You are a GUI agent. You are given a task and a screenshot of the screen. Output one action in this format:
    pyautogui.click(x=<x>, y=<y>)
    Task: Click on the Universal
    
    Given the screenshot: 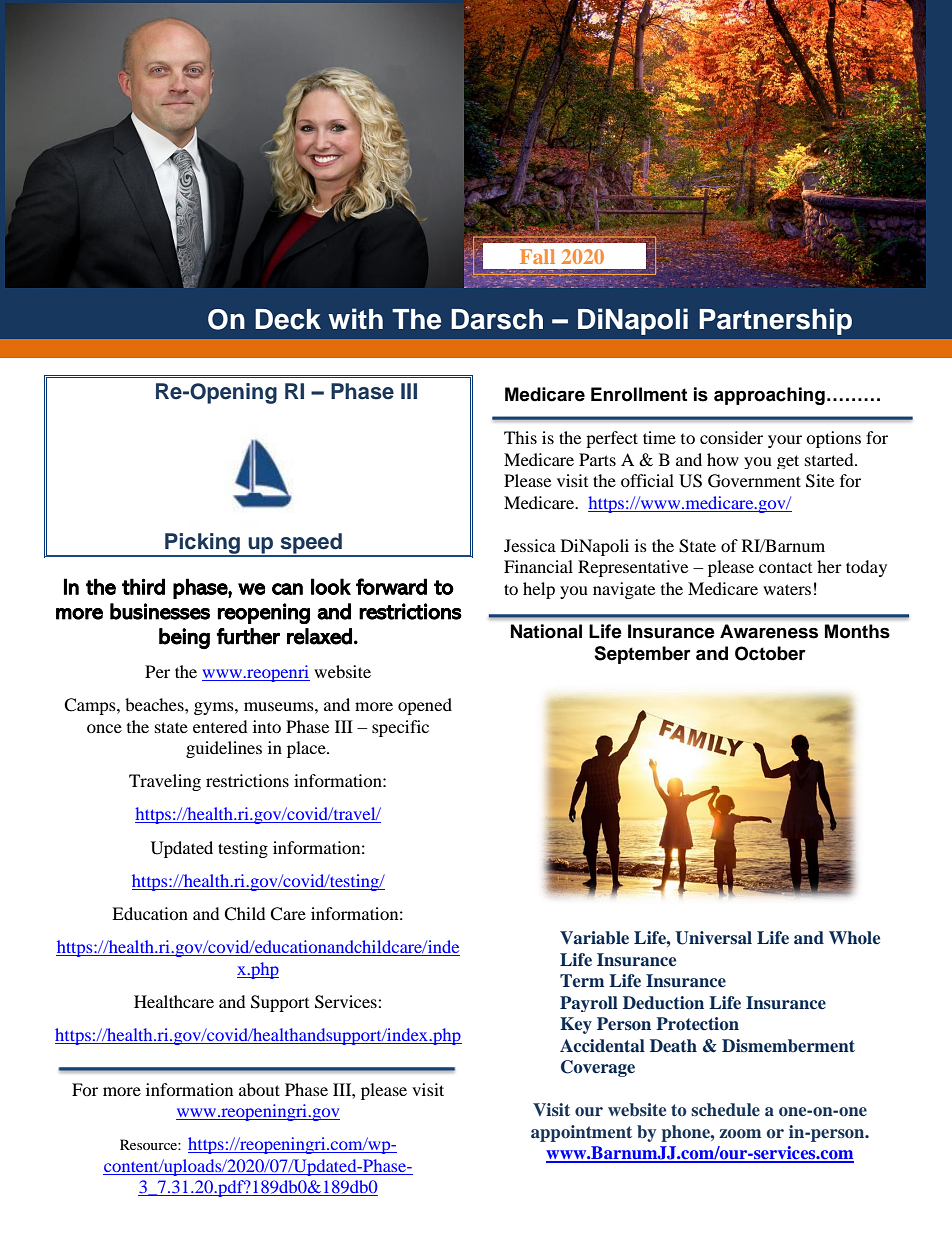 What is the action you would take?
    pyautogui.click(x=713, y=938)
